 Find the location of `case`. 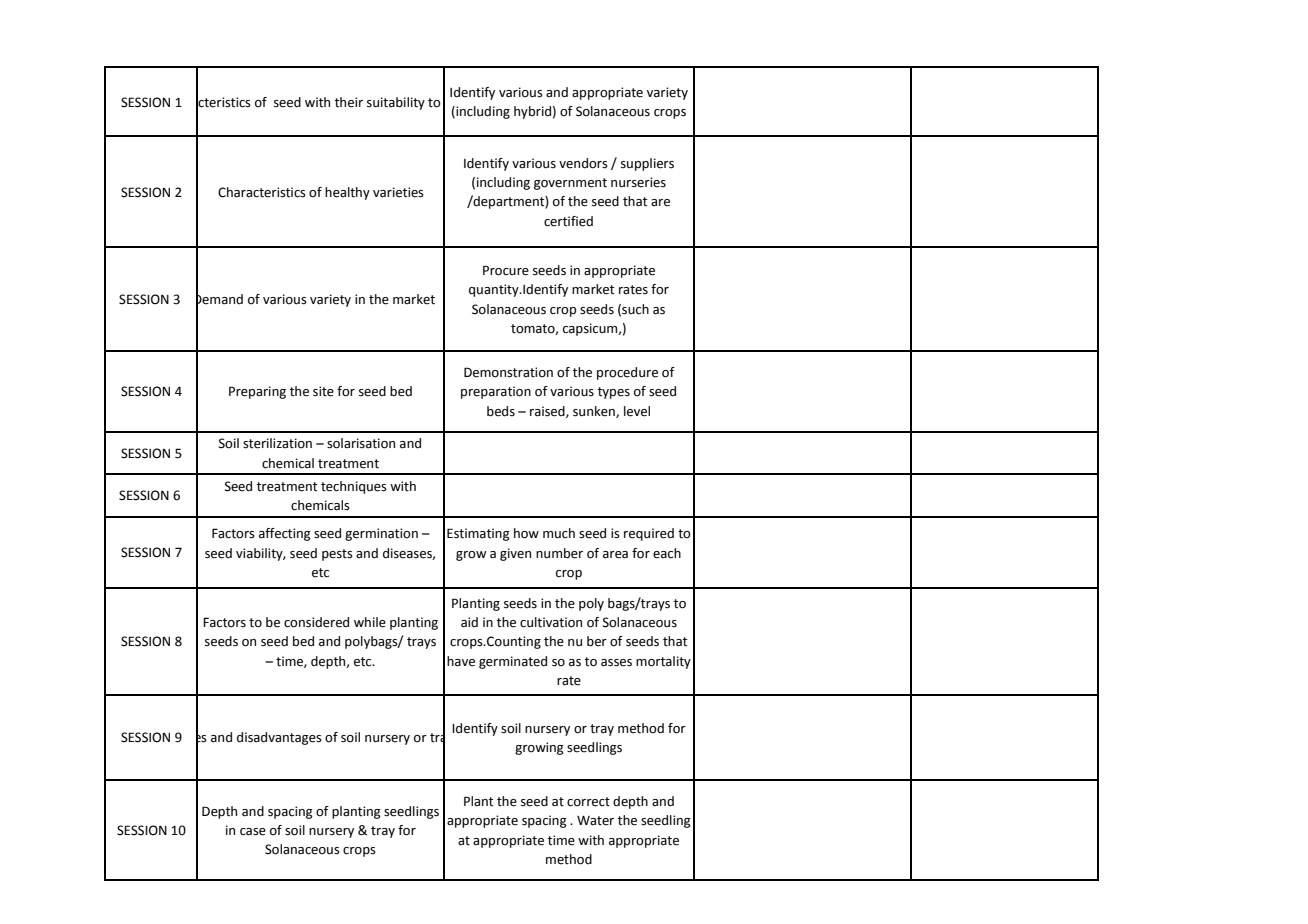

case is located at coordinates (253, 832).
